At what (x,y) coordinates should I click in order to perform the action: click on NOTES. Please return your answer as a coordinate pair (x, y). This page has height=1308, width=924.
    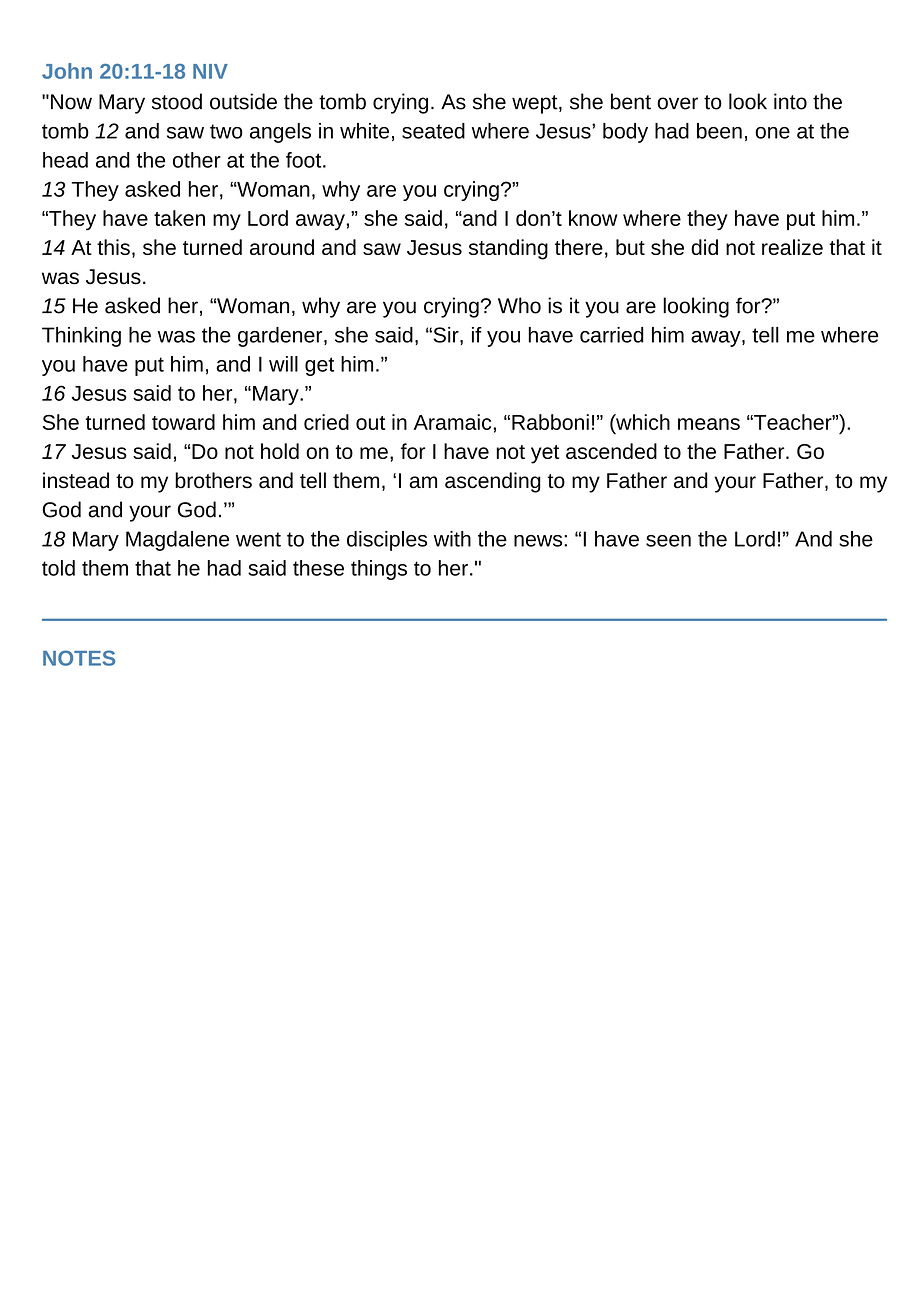
    Looking at the image, I should click on (79, 658).
